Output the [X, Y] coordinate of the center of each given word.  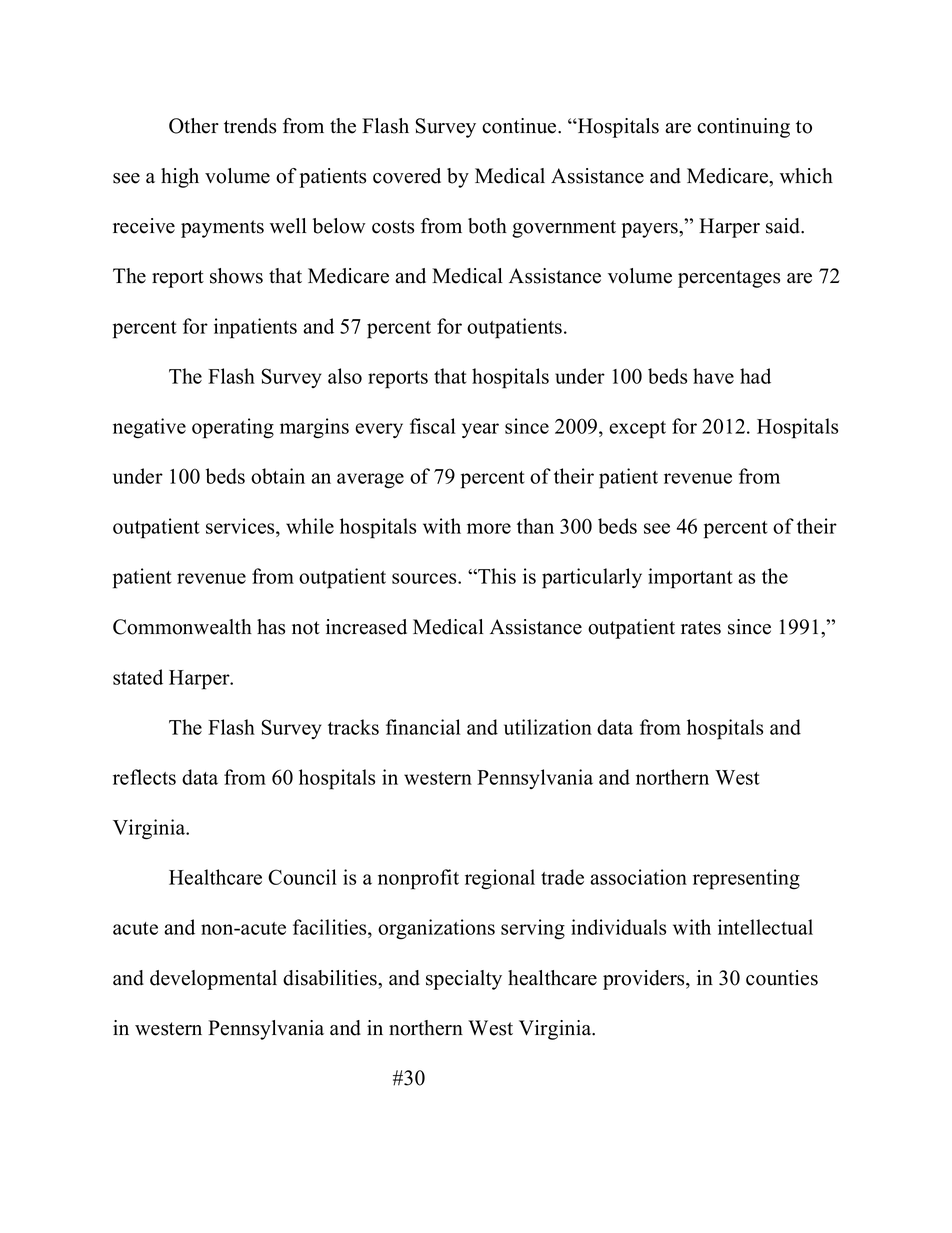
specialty [464, 980]
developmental [213, 980]
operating [233, 428]
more [489, 528]
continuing [743, 128]
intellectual [765, 927]
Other [194, 126]
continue [520, 126]
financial [423, 727]
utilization [548, 727]
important [690, 578]
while [310, 526]
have [713, 376]
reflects [144, 777]
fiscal [433, 426]
